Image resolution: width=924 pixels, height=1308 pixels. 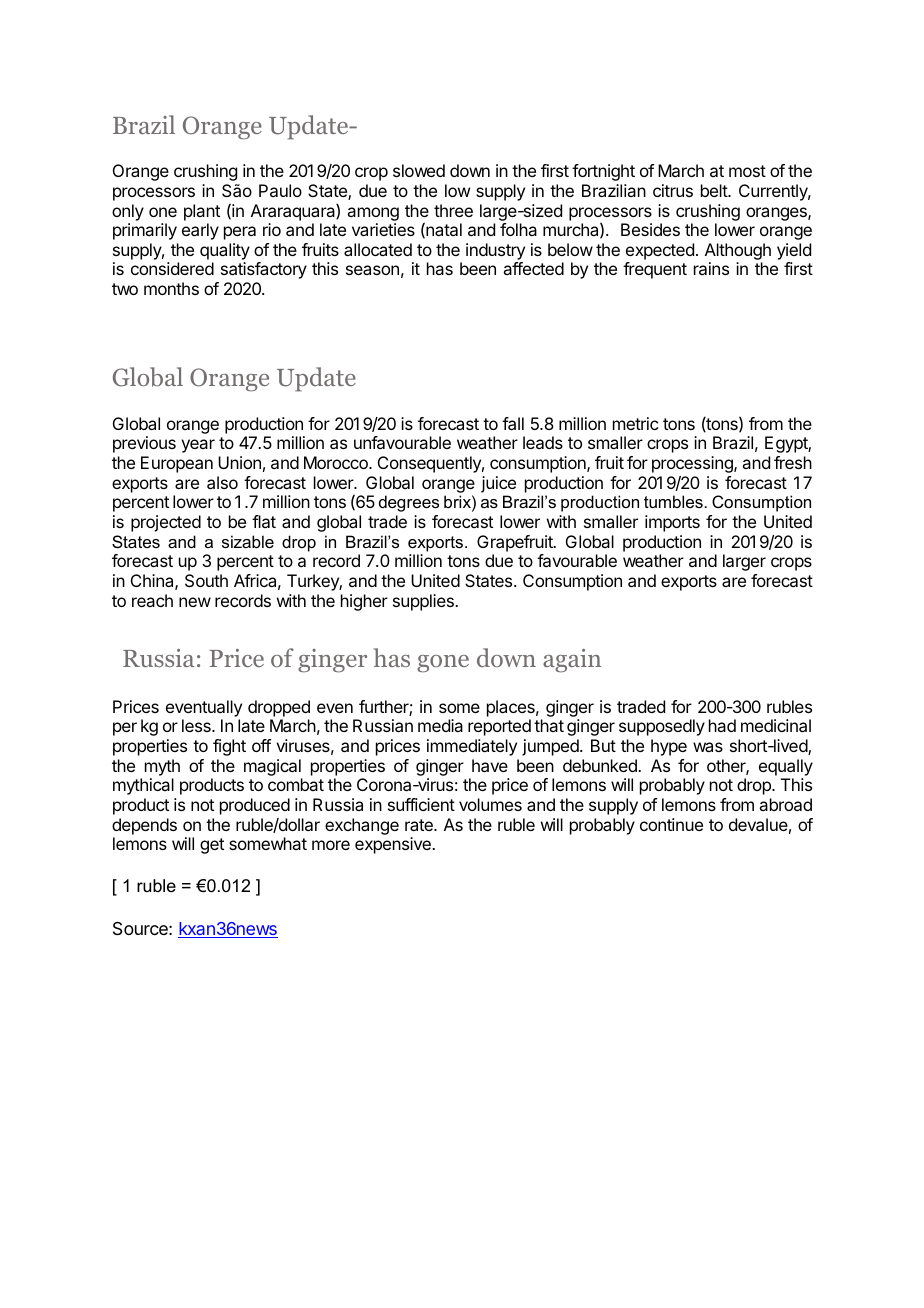 I want to click on reach, so click(x=152, y=600).
